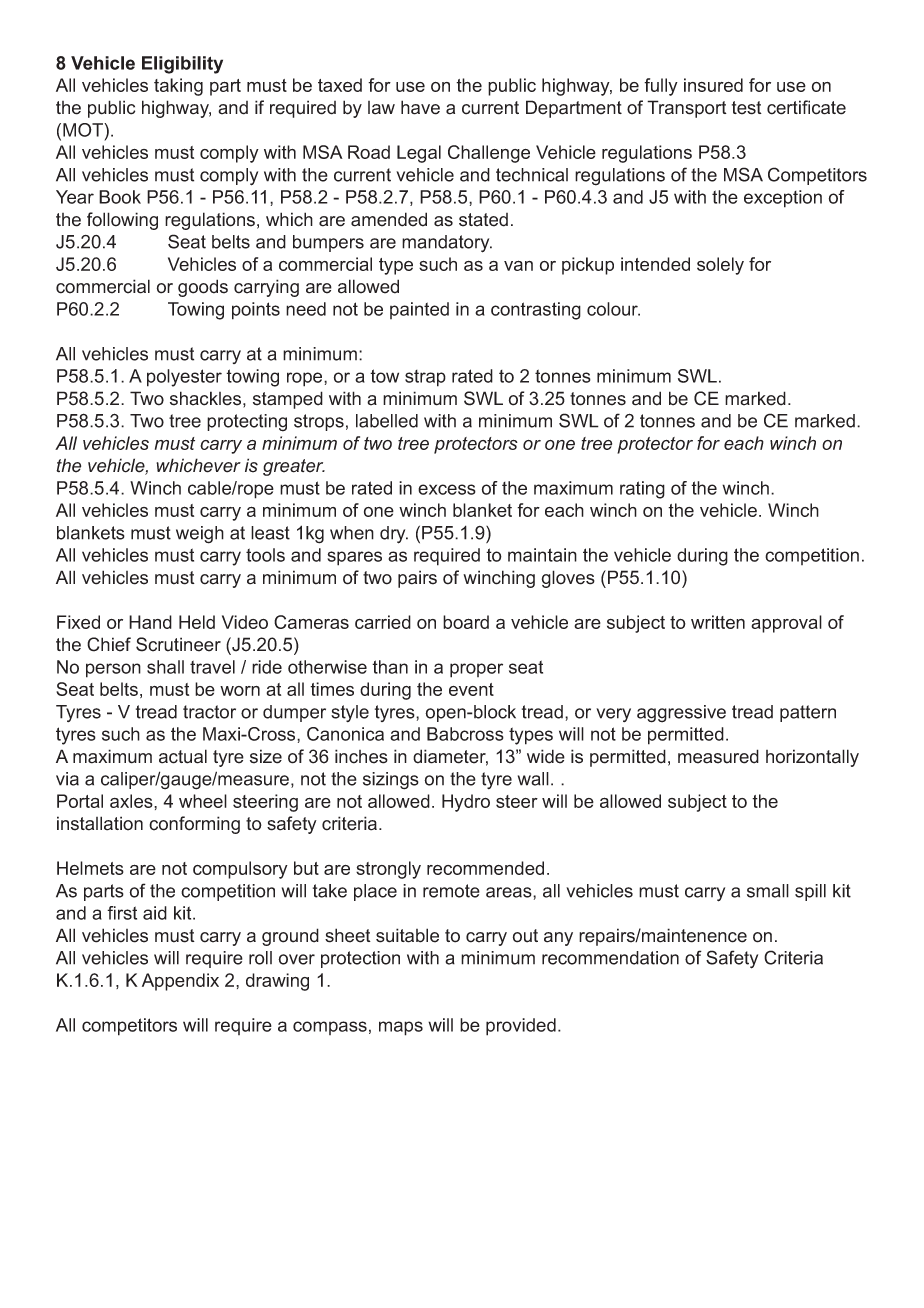  I want to click on sizings, so click(391, 781).
